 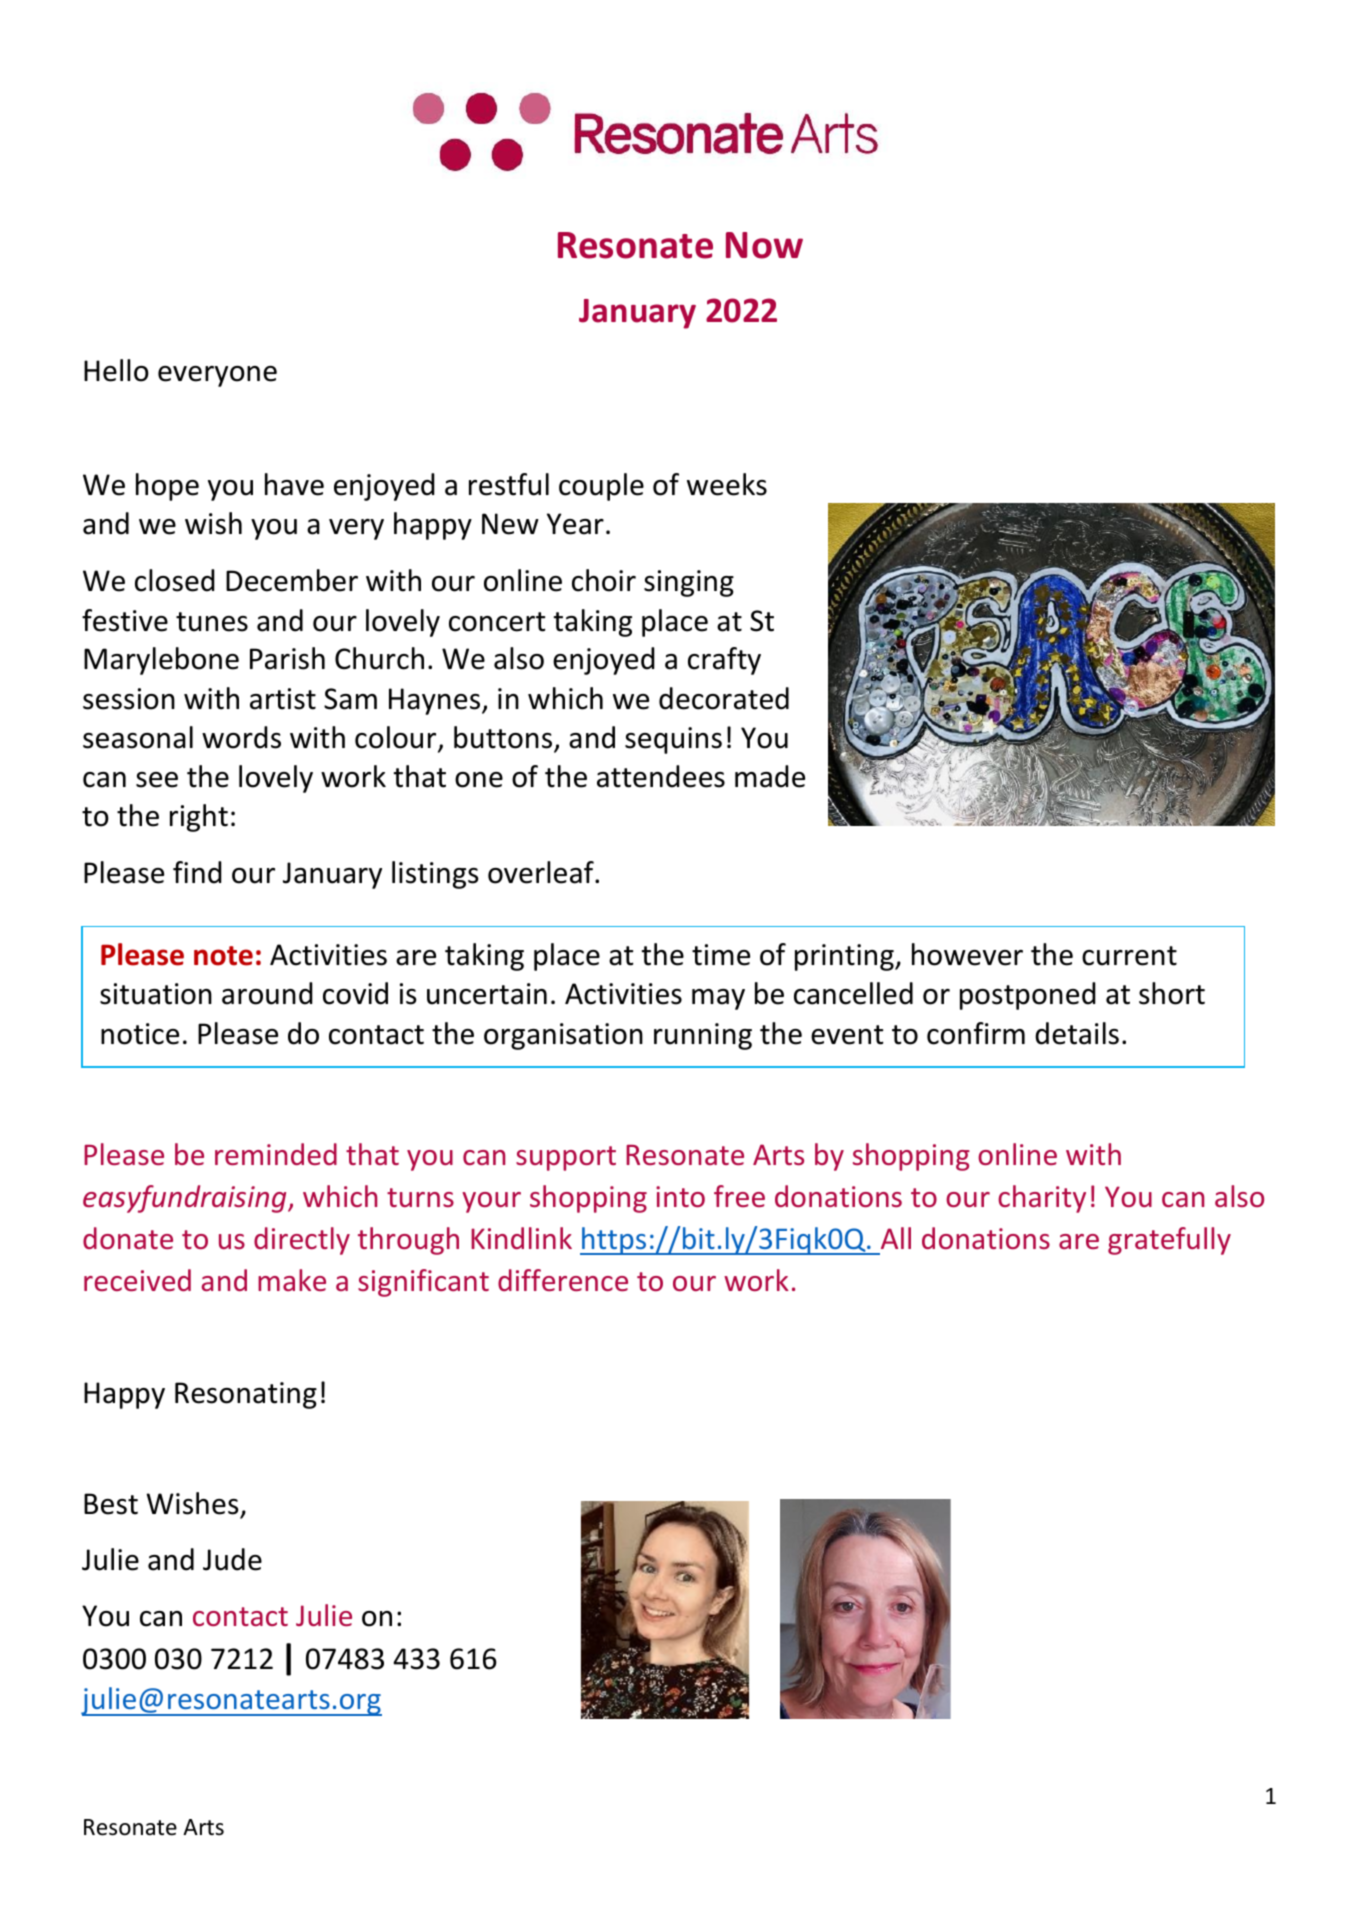 I want to click on difference, so click(x=563, y=1280).
